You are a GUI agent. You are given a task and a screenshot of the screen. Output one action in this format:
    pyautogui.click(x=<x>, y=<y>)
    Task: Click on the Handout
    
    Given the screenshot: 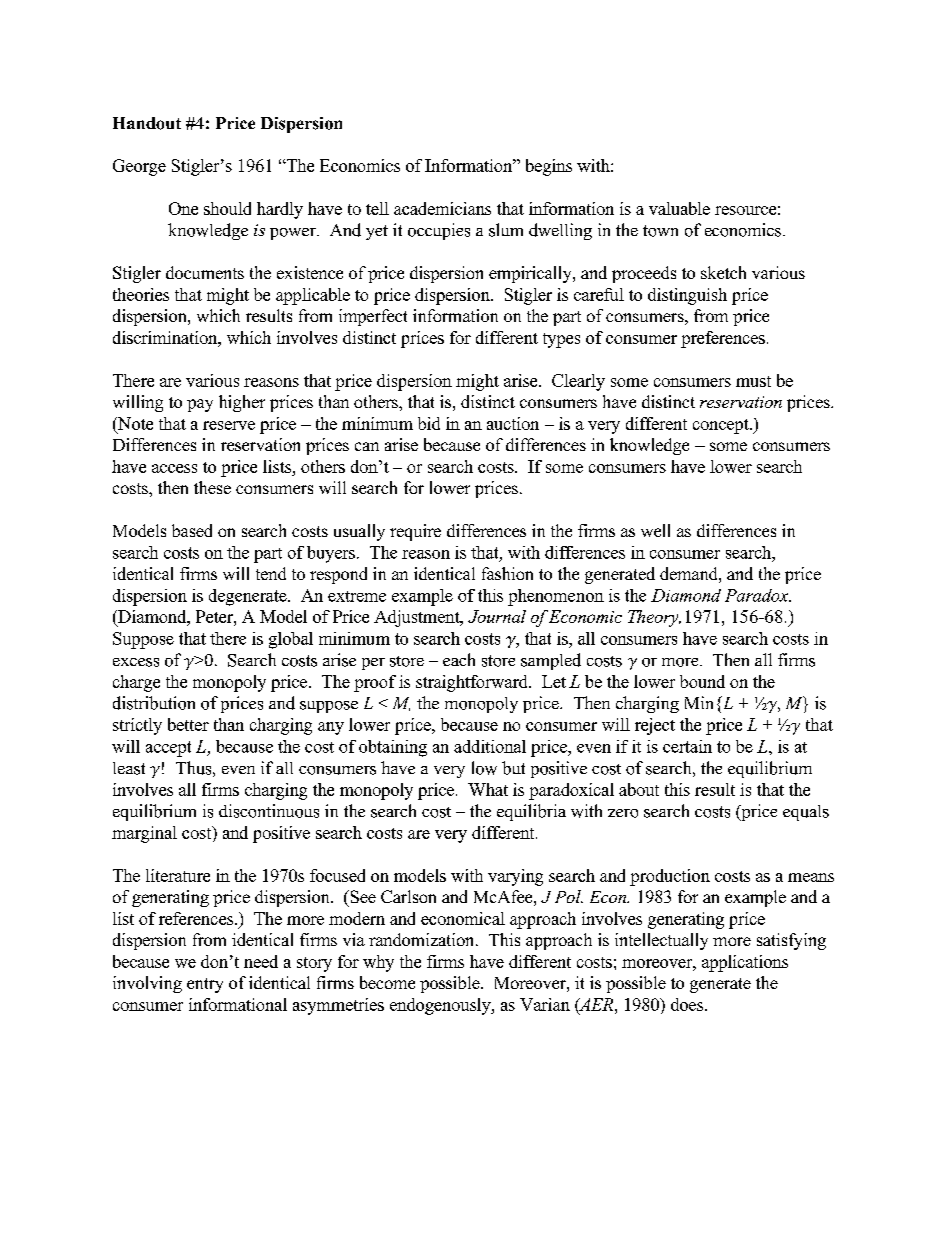 What is the action you would take?
    pyautogui.click(x=147, y=123)
